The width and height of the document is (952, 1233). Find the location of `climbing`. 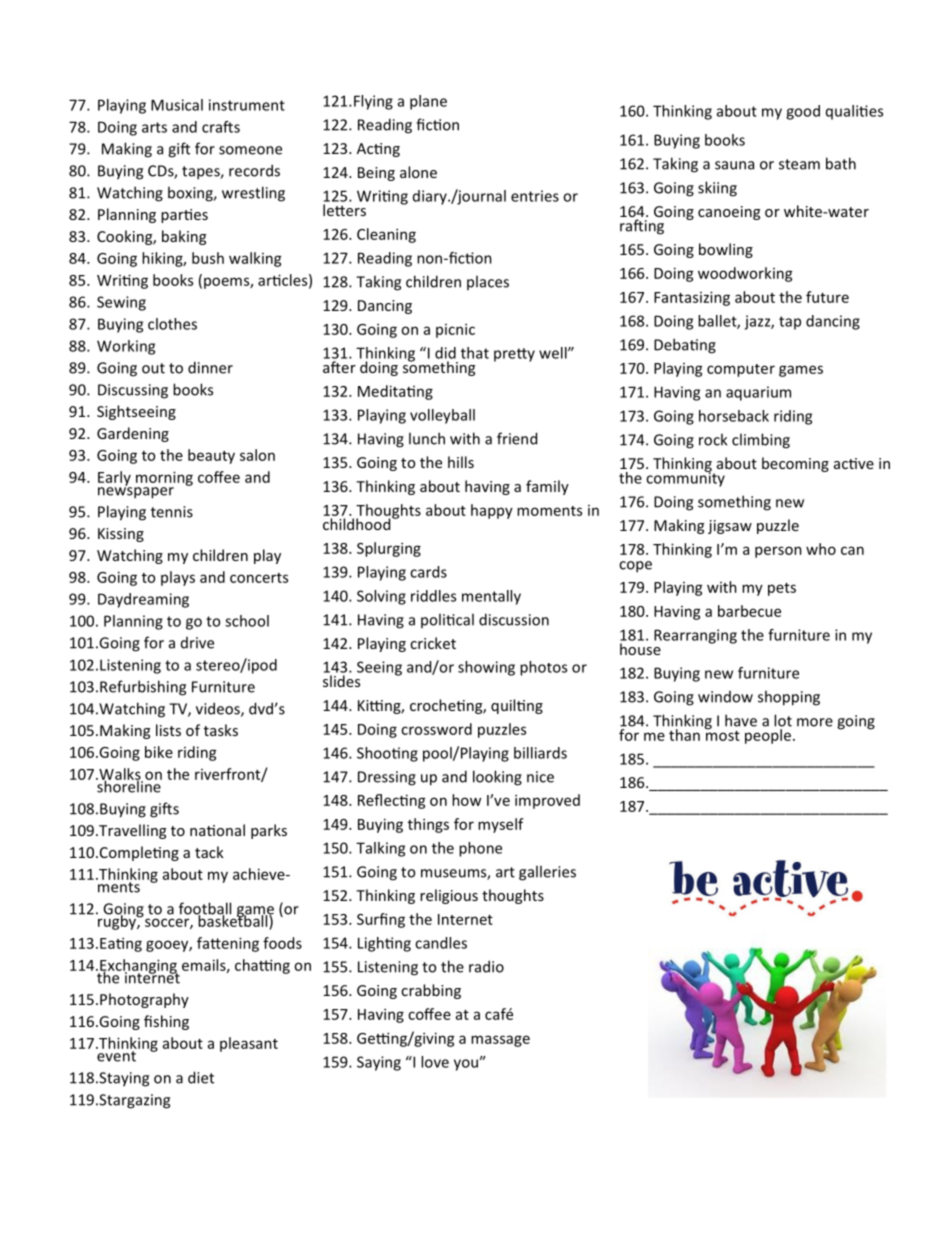

climbing is located at coordinates (761, 441).
